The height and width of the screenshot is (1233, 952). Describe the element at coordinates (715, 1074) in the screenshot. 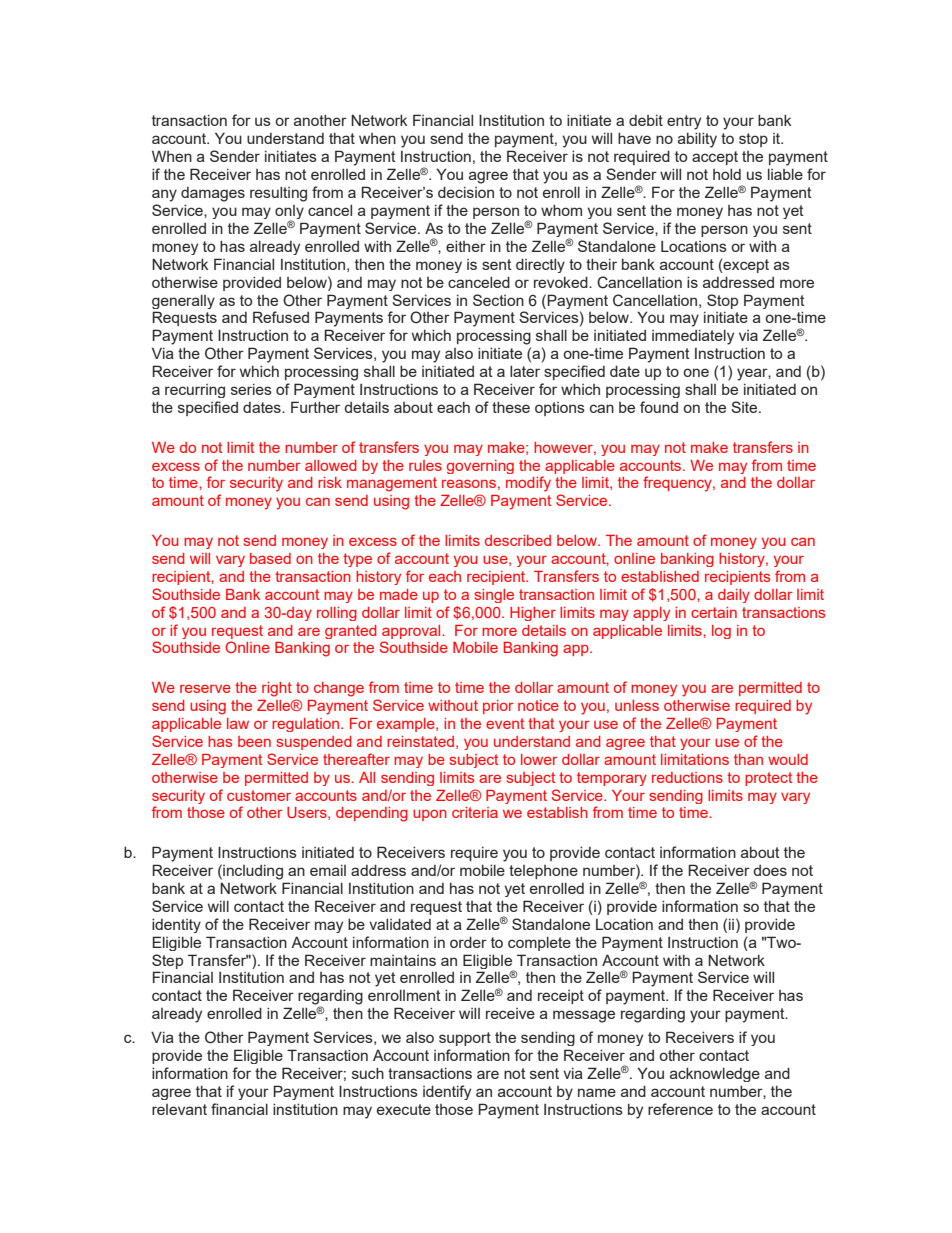

I see `acknowledge` at that location.
